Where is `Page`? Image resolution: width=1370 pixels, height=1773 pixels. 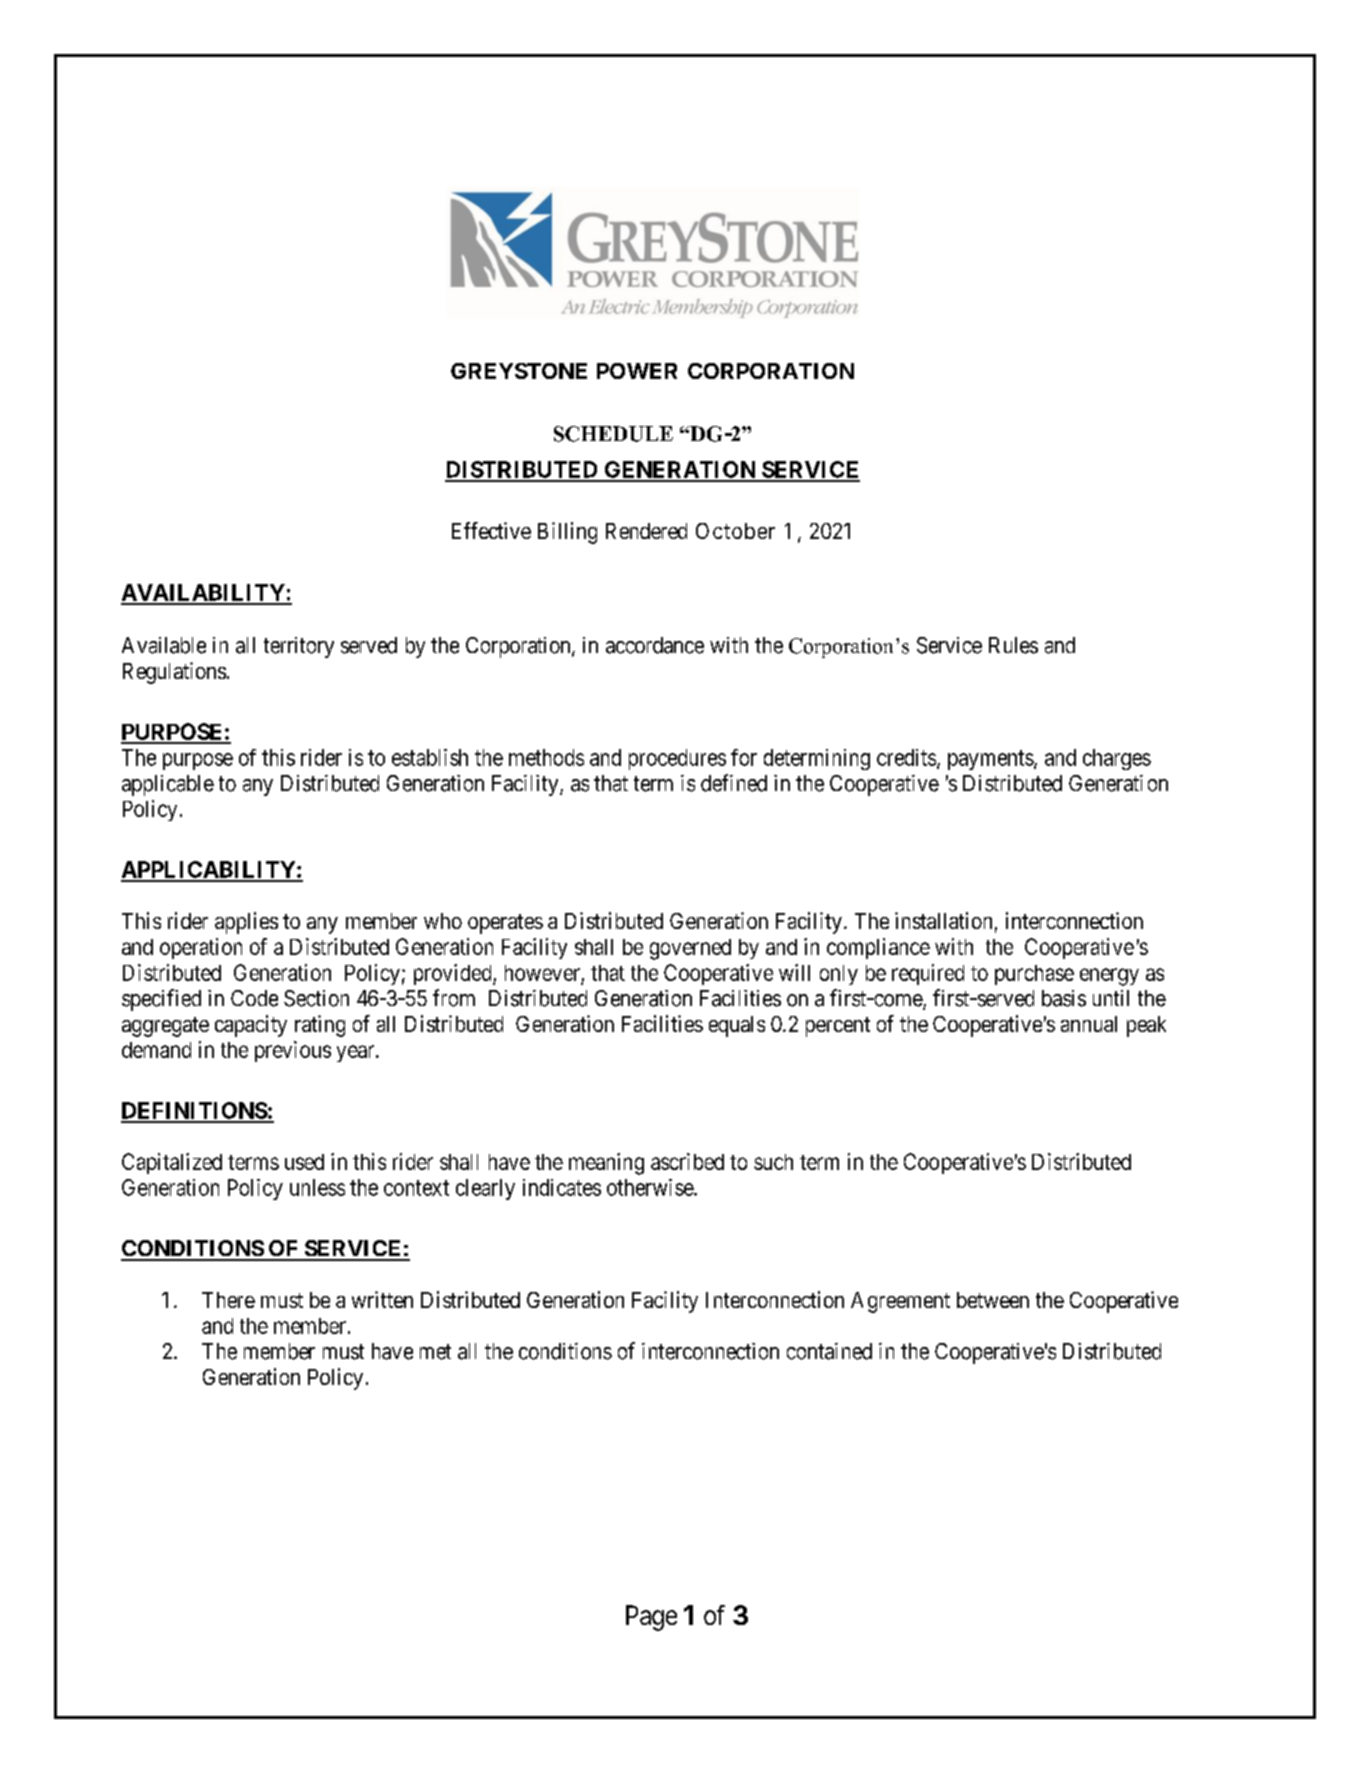
Page is located at coordinates (651, 1618).
